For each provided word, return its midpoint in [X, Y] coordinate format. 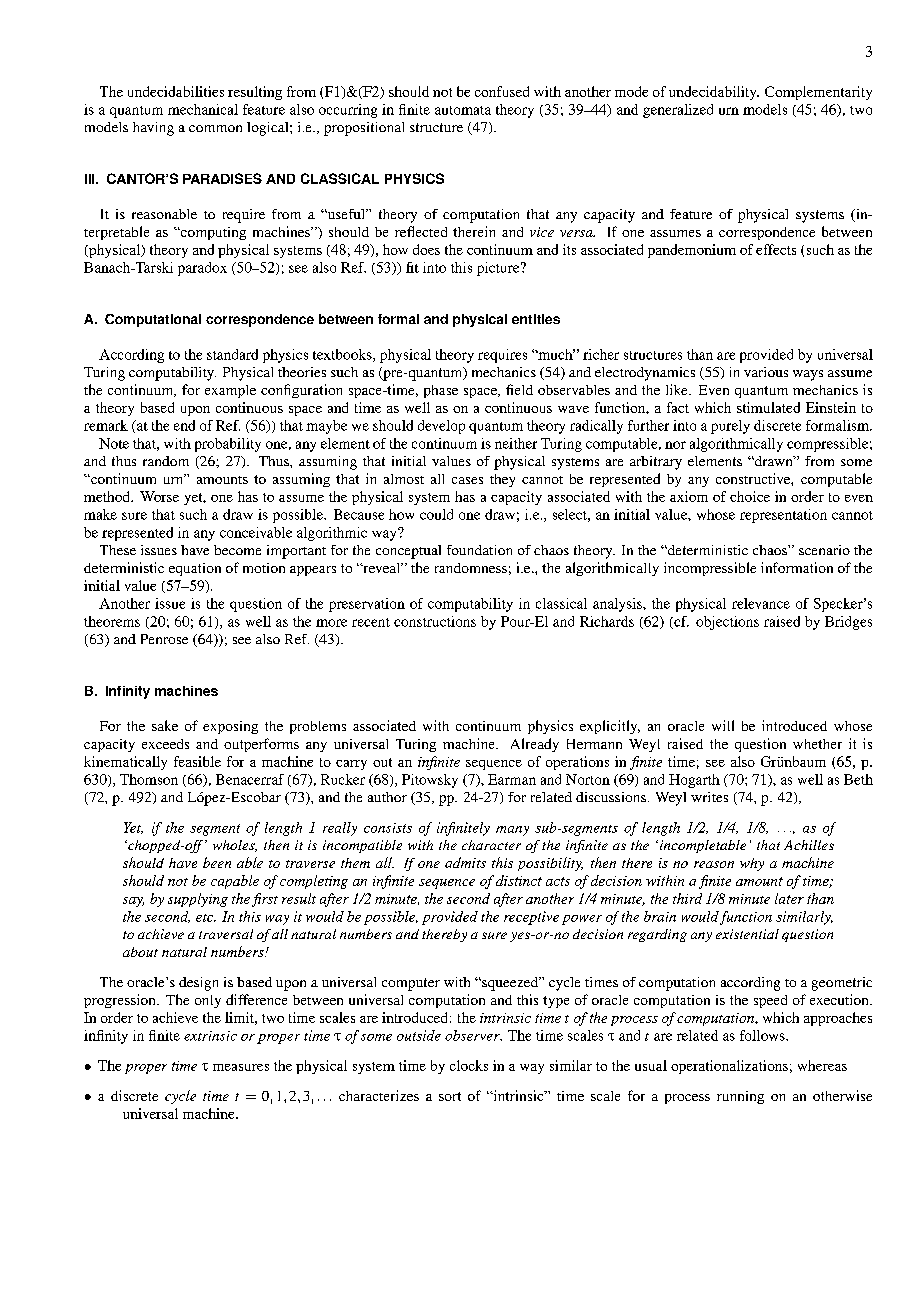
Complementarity [818, 93]
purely [730, 427]
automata [463, 110]
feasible [197, 761]
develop [441, 427]
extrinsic [210, 1036]
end [184, 425]
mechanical [203, 109]
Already [535, 745]
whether [817, 744]
